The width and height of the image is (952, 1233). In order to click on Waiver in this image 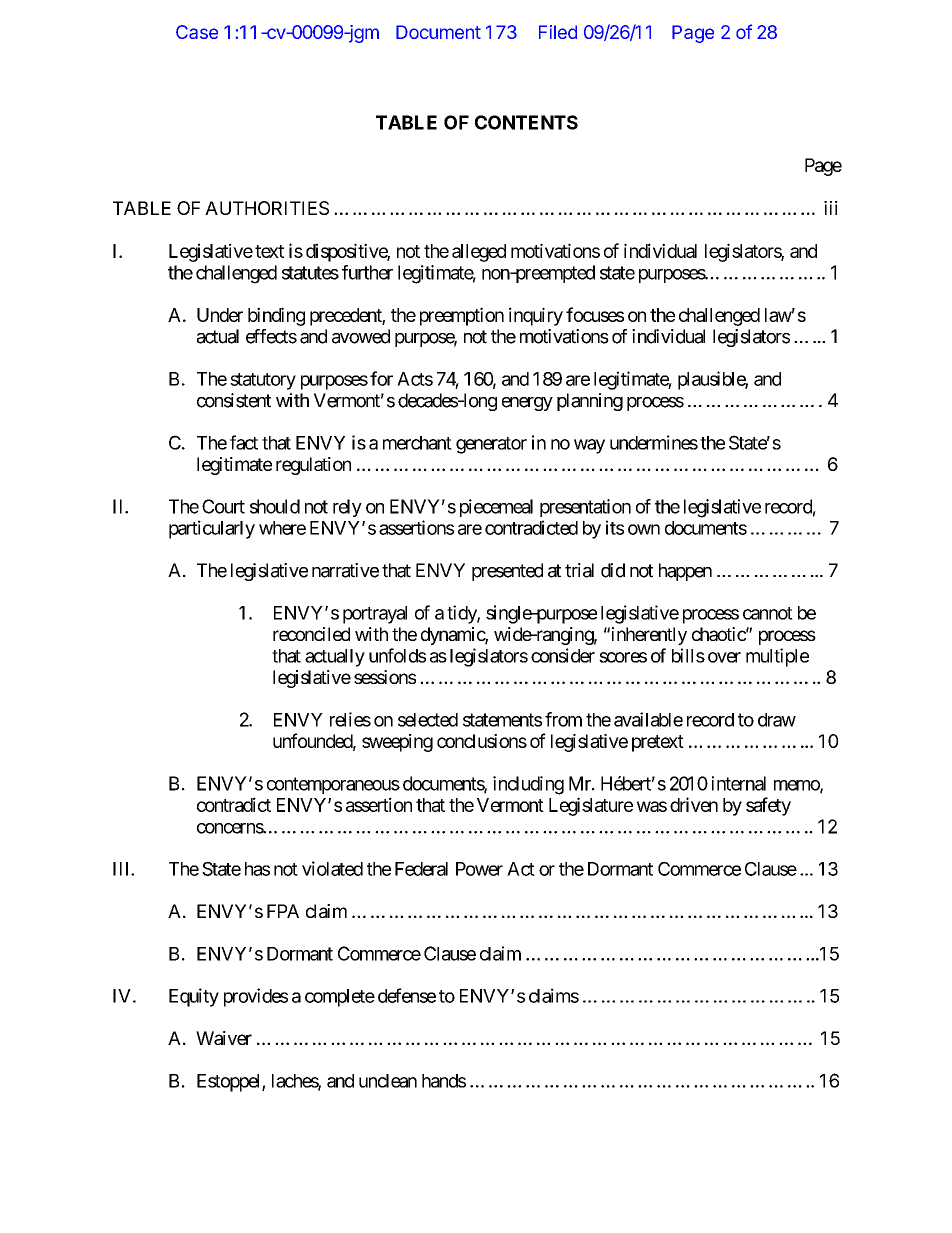, I will do `click(224, 1038)`.
